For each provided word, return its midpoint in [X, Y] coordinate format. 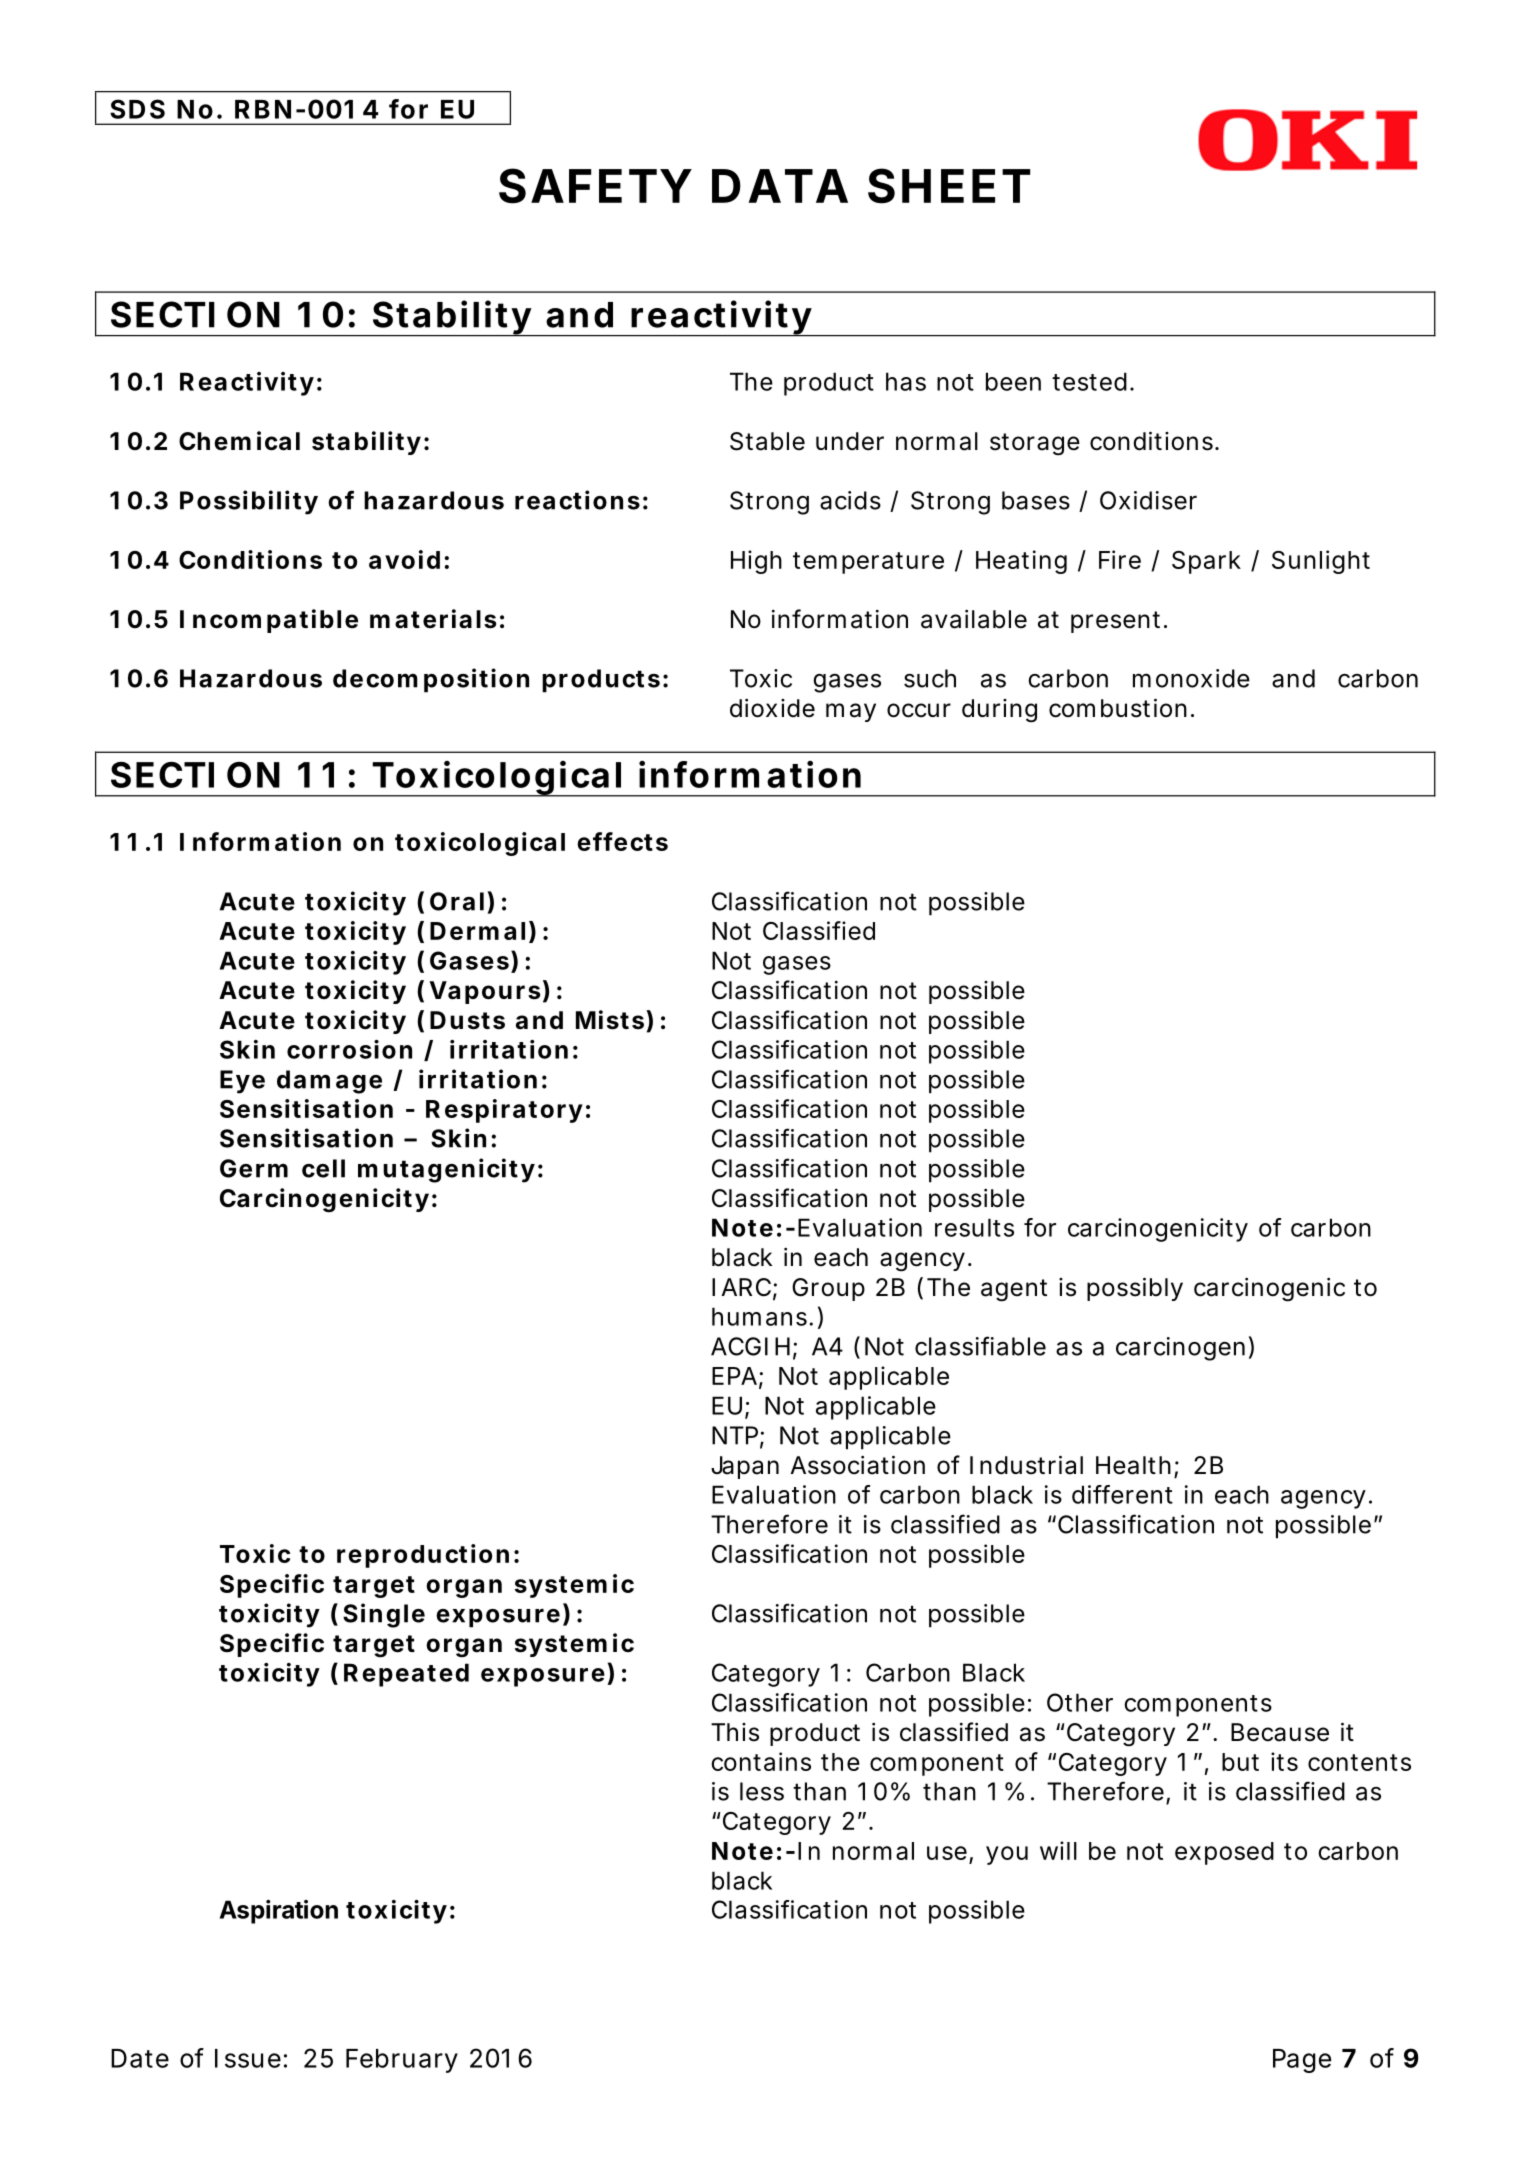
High [756, 562]
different [1122, 1494]
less [762, 1791]
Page [1302, 2061]
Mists [611, 1020]
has [906, 381]
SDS [137, 109]
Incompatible [269, 621]
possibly [1135, 1289]
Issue [248, 2058]
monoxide [1191, 678]
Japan [745, 1467]
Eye [242, 1082]
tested [1089, 381]
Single [384, 1615]
